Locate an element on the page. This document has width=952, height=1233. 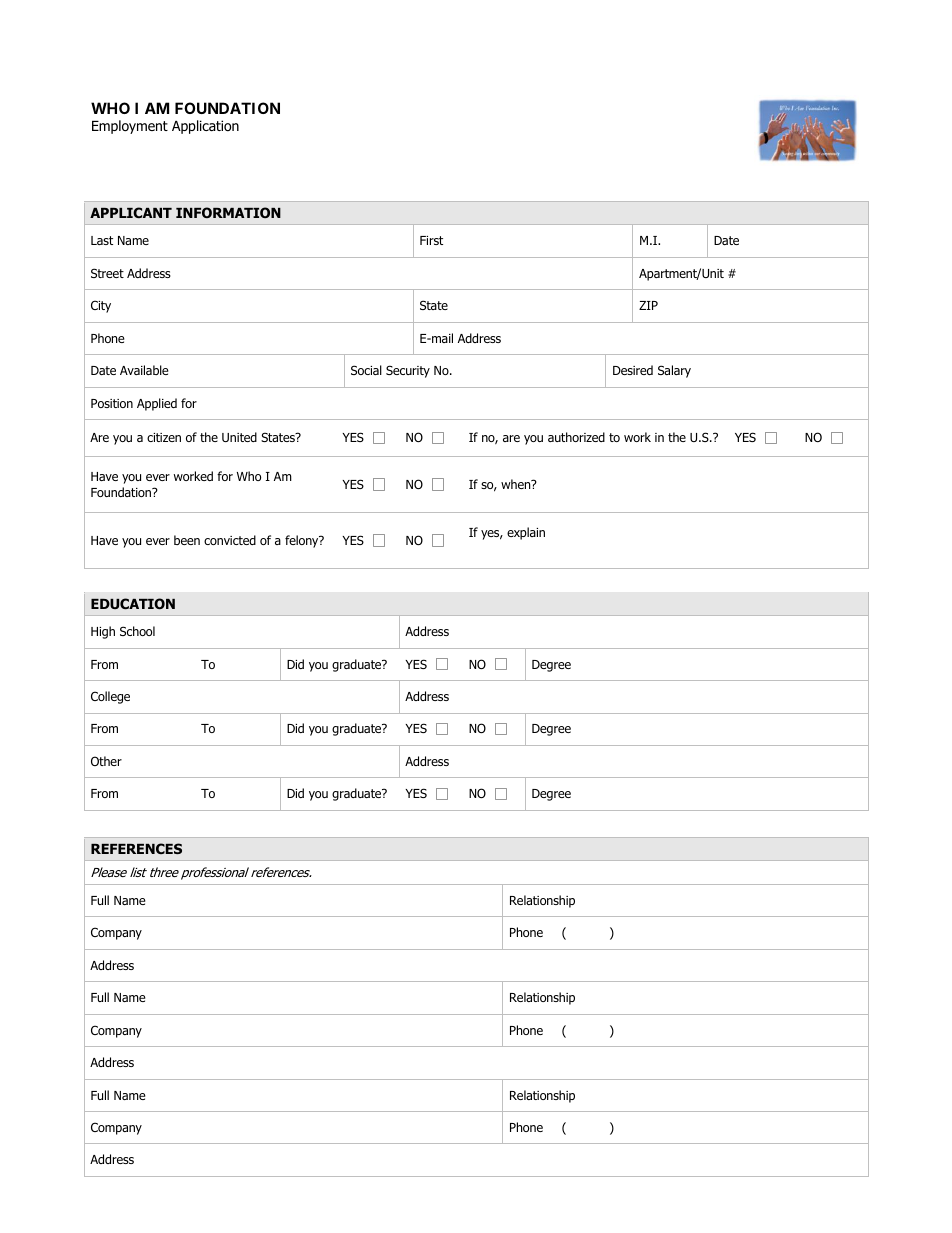
explain is located at coordinates (526, 533).
